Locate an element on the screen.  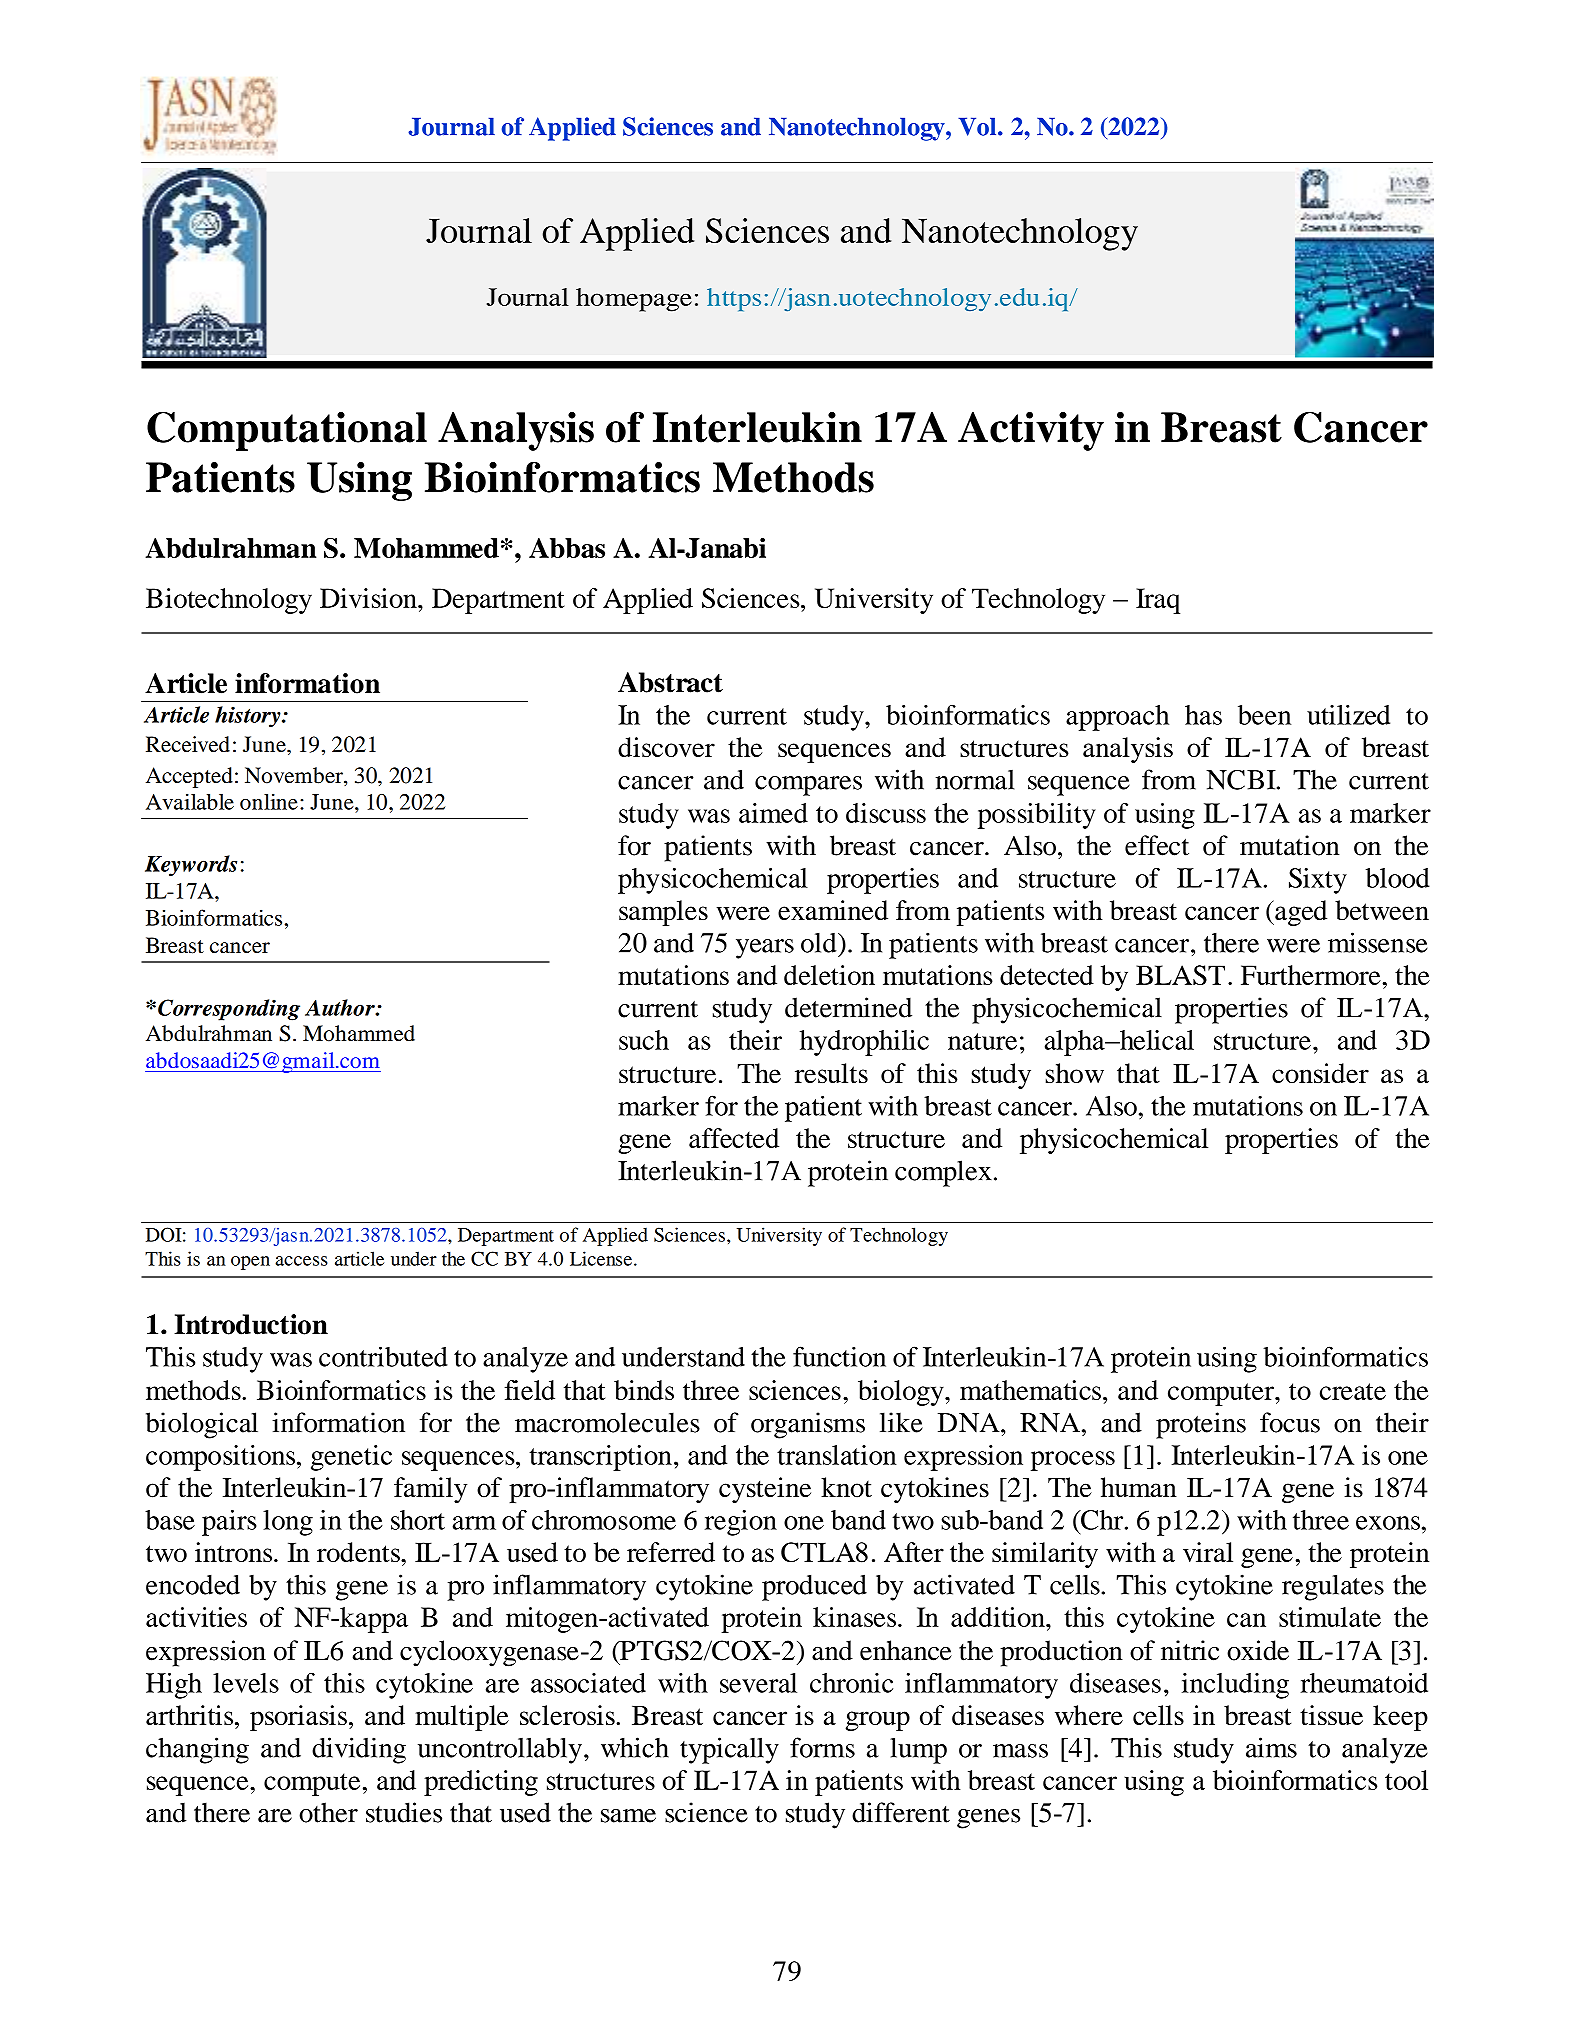
Vol is located at coordinates (978, 126).
